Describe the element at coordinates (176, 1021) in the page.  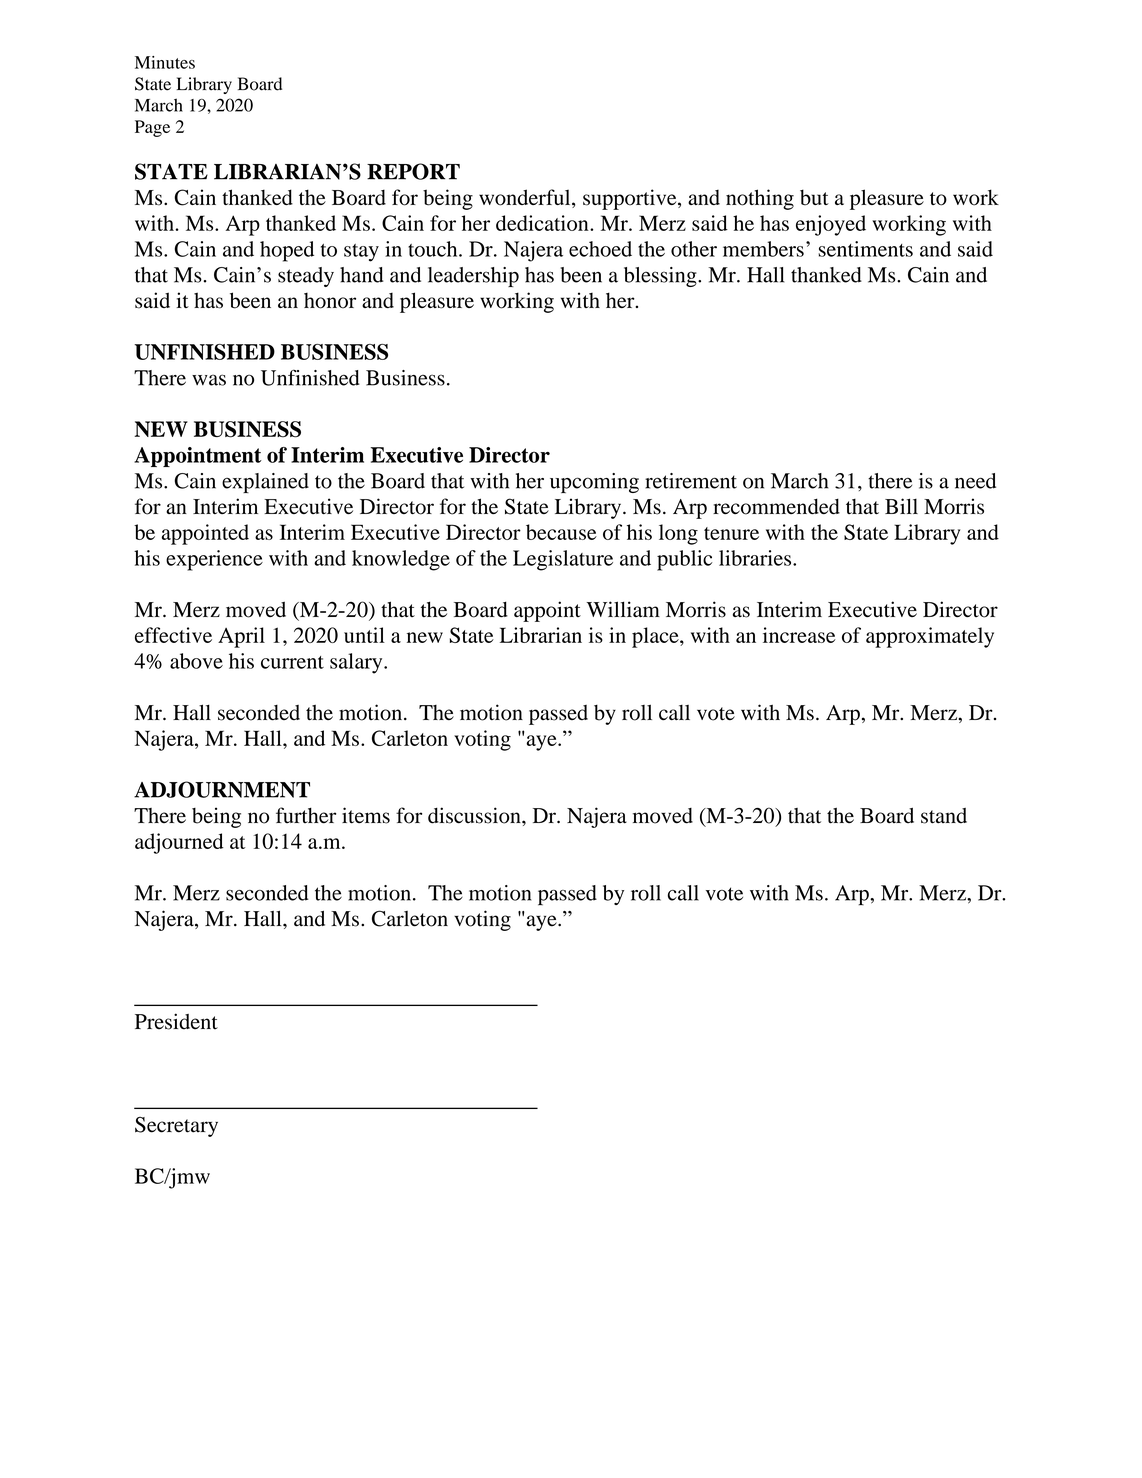
I see `President` at that location.
